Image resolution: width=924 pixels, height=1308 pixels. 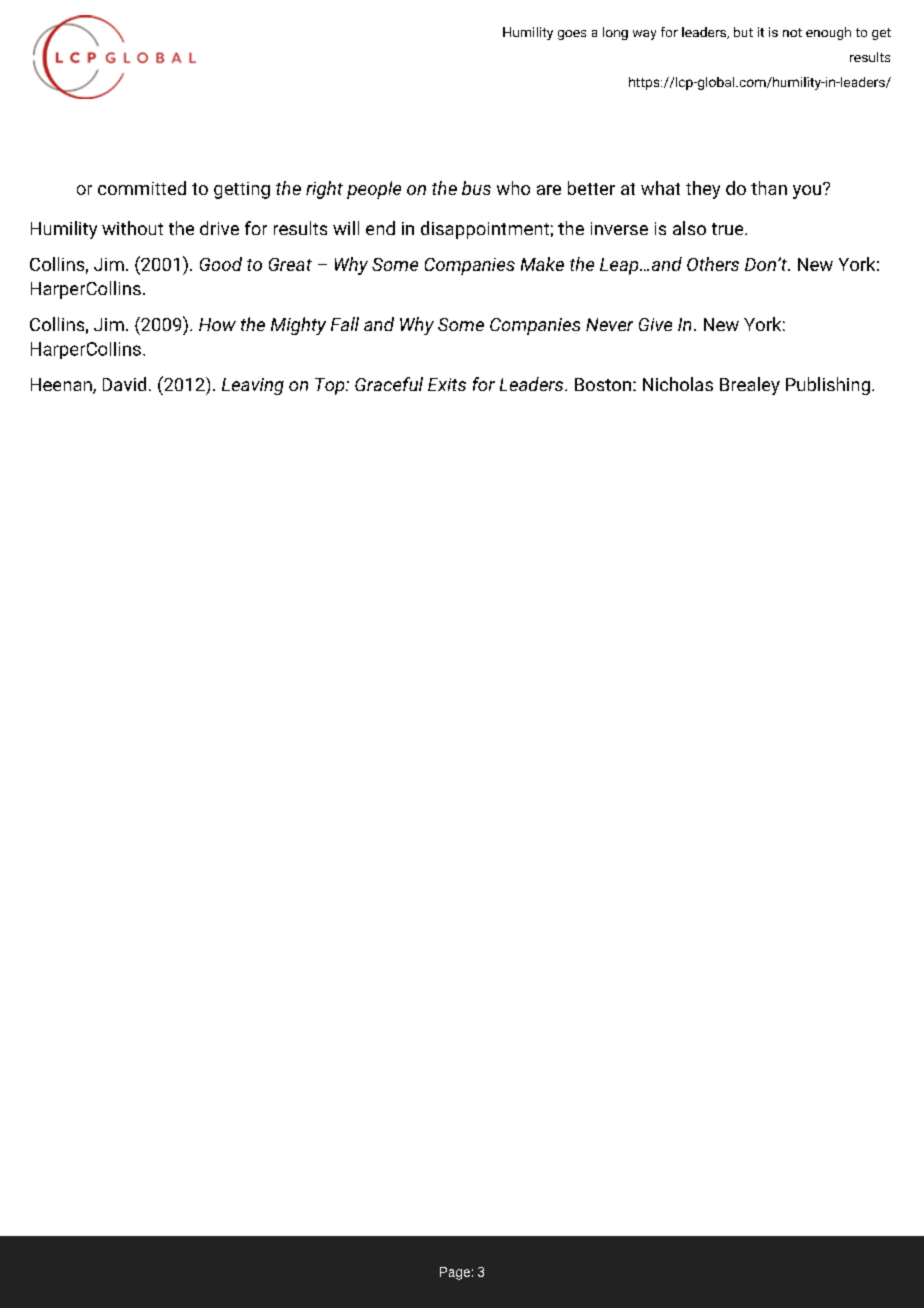 I want to click on committed, so click(x=142, y=188).
